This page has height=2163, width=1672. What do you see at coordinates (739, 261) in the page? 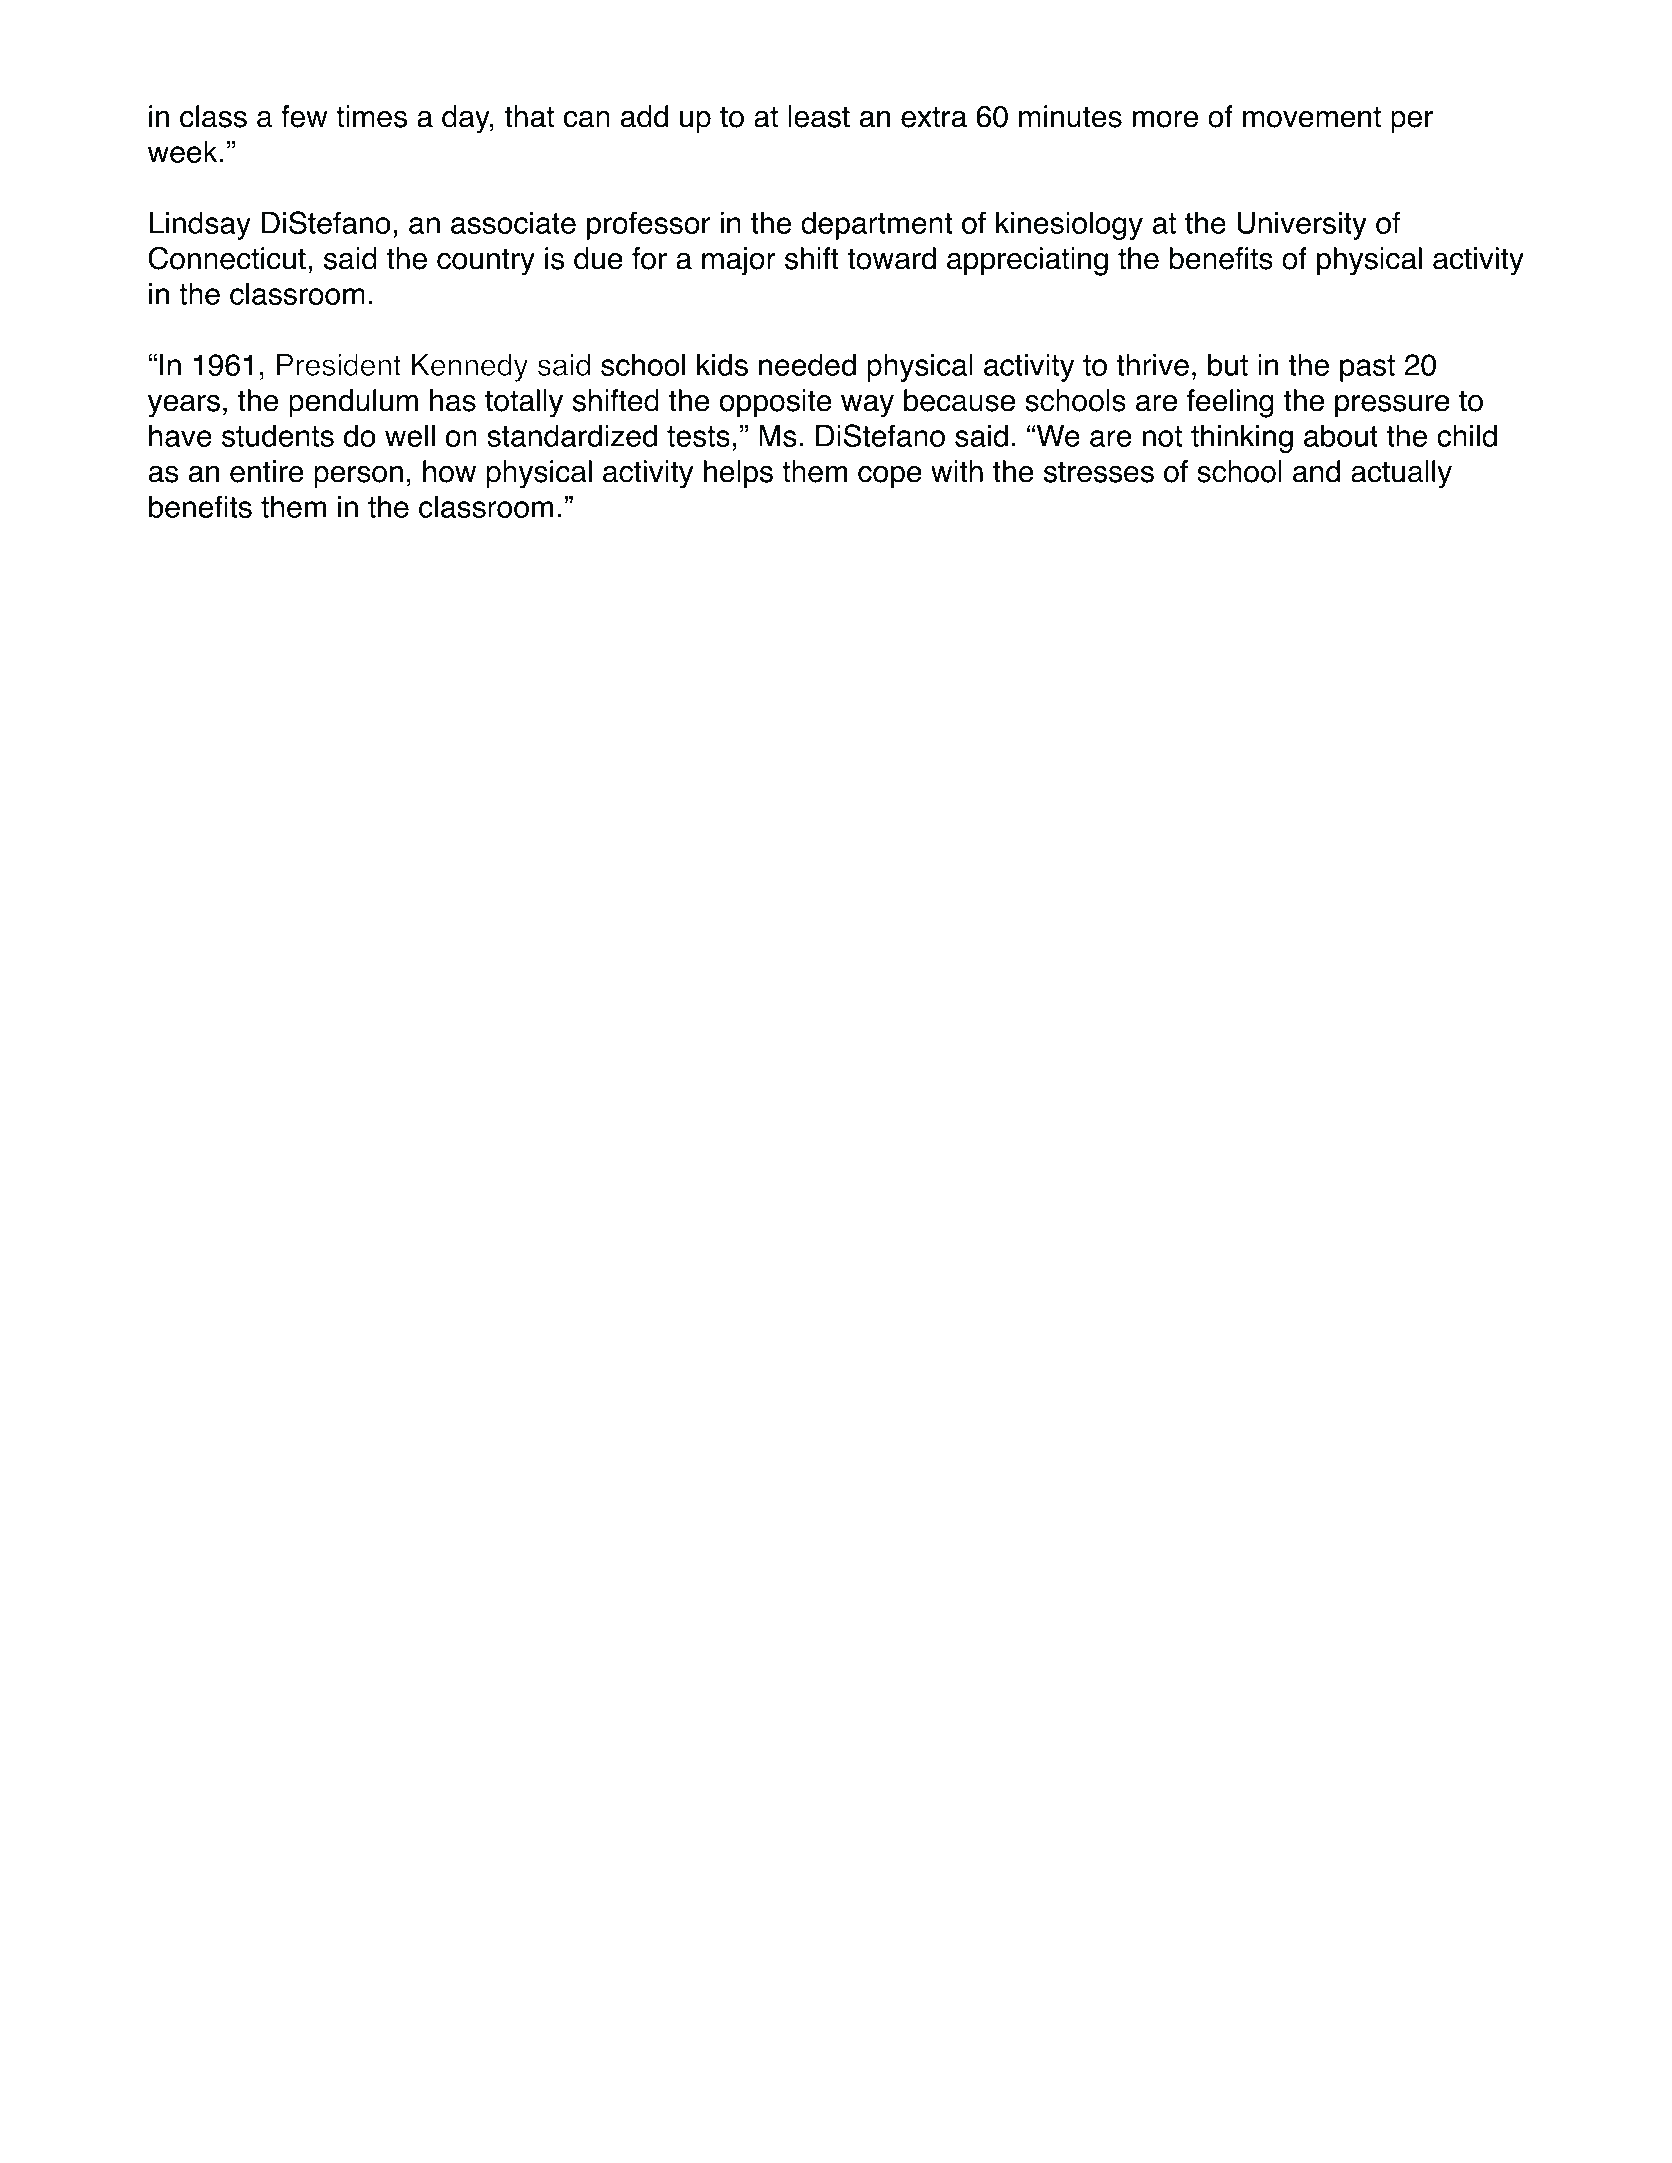
I see `major` at bounding box center [739, 261].
